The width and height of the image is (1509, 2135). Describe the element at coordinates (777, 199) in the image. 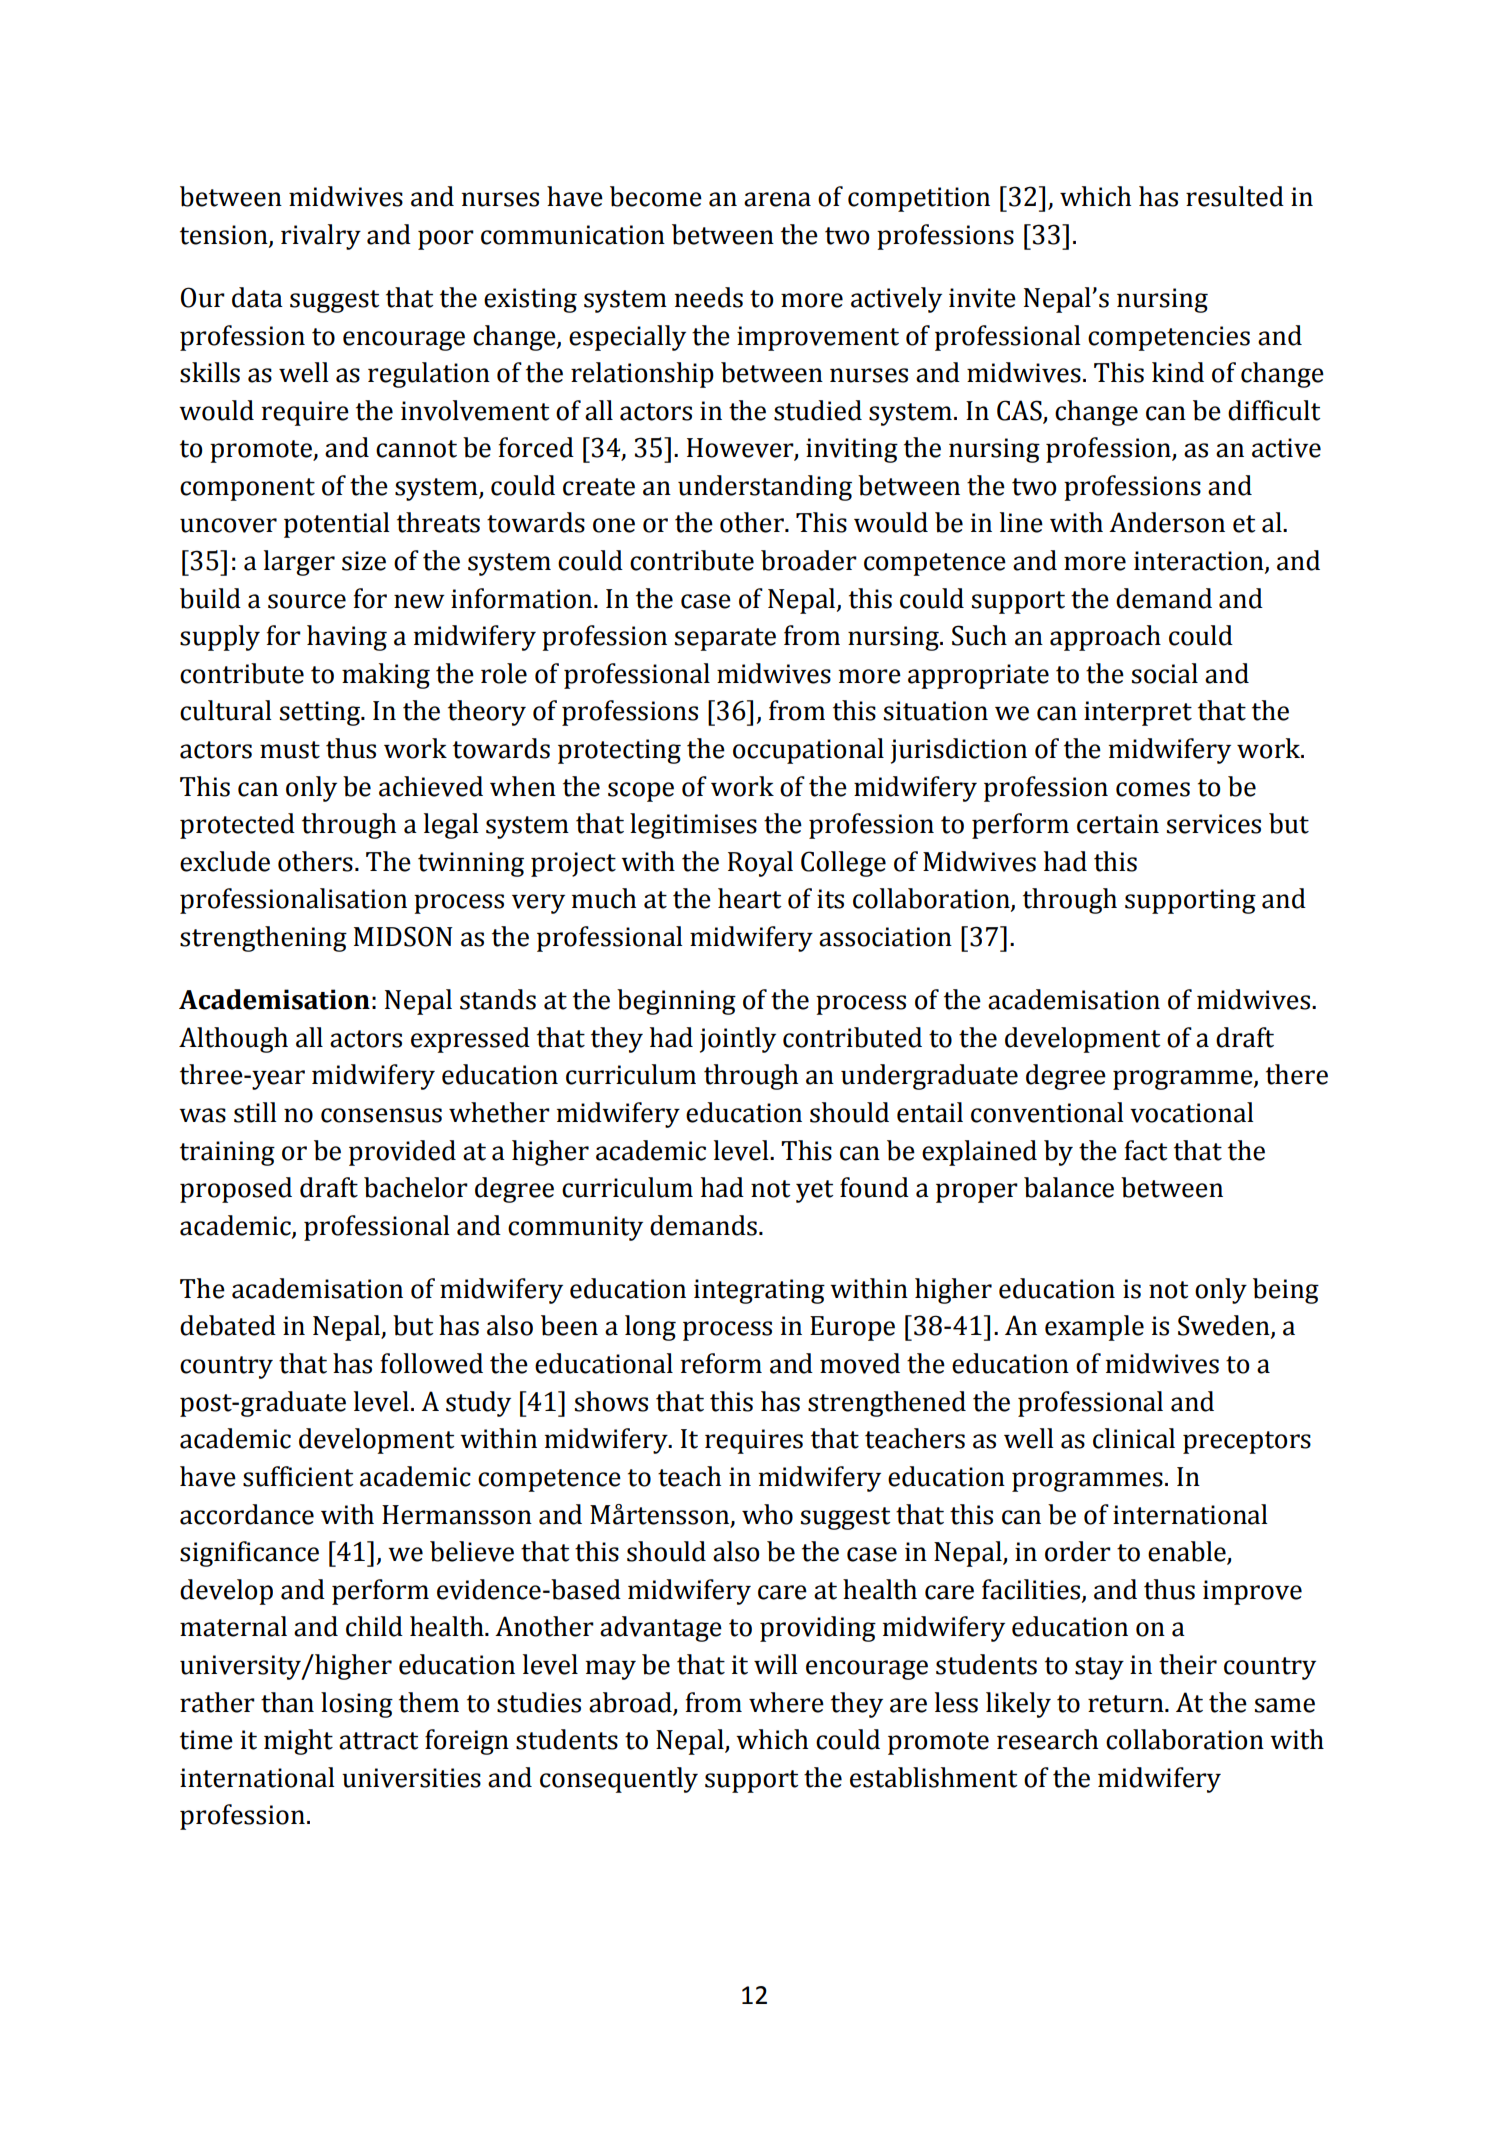

I see `arena` at that location.
